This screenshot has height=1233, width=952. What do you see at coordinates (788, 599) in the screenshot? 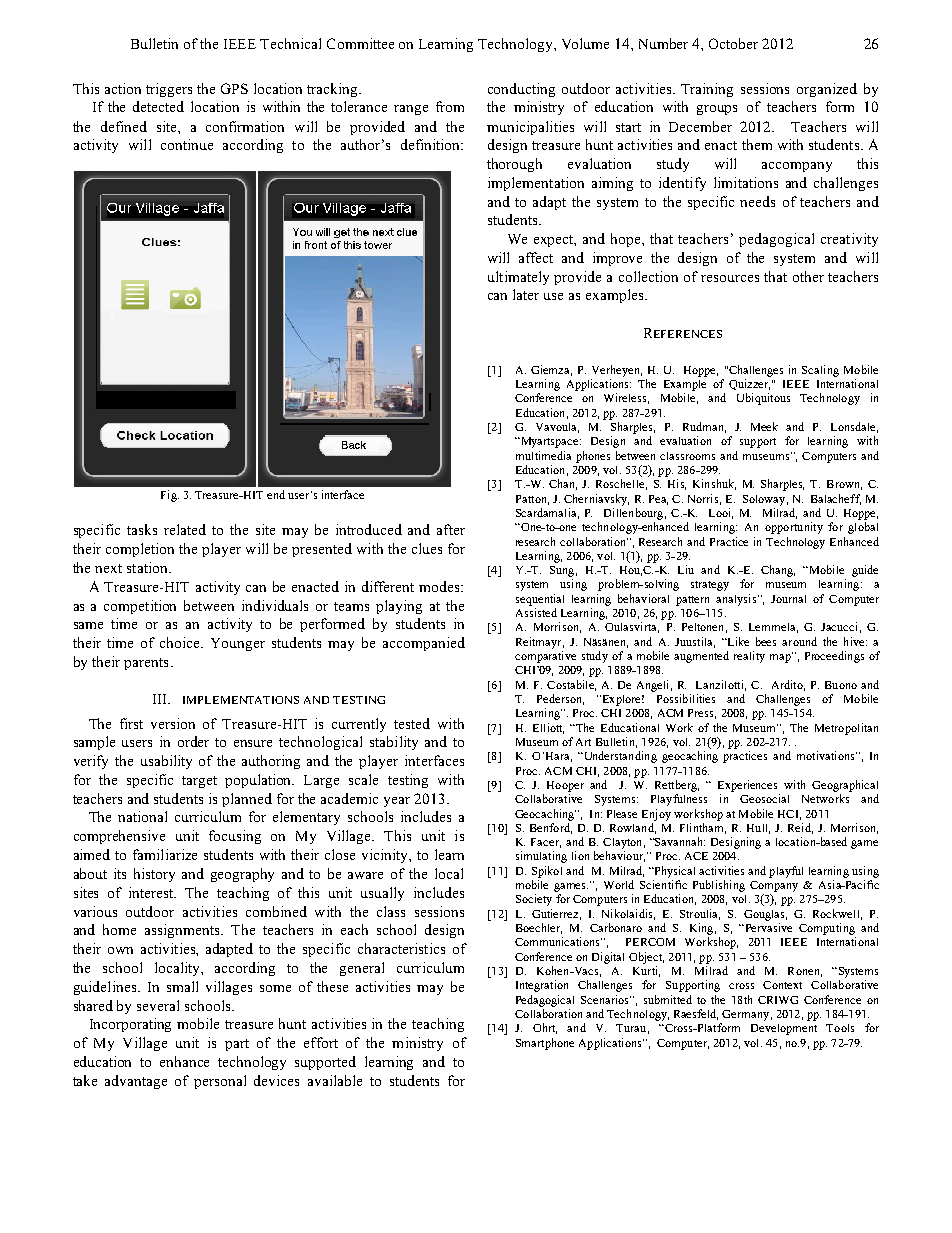
I see `Journal` at bounding box center [788, 599].
